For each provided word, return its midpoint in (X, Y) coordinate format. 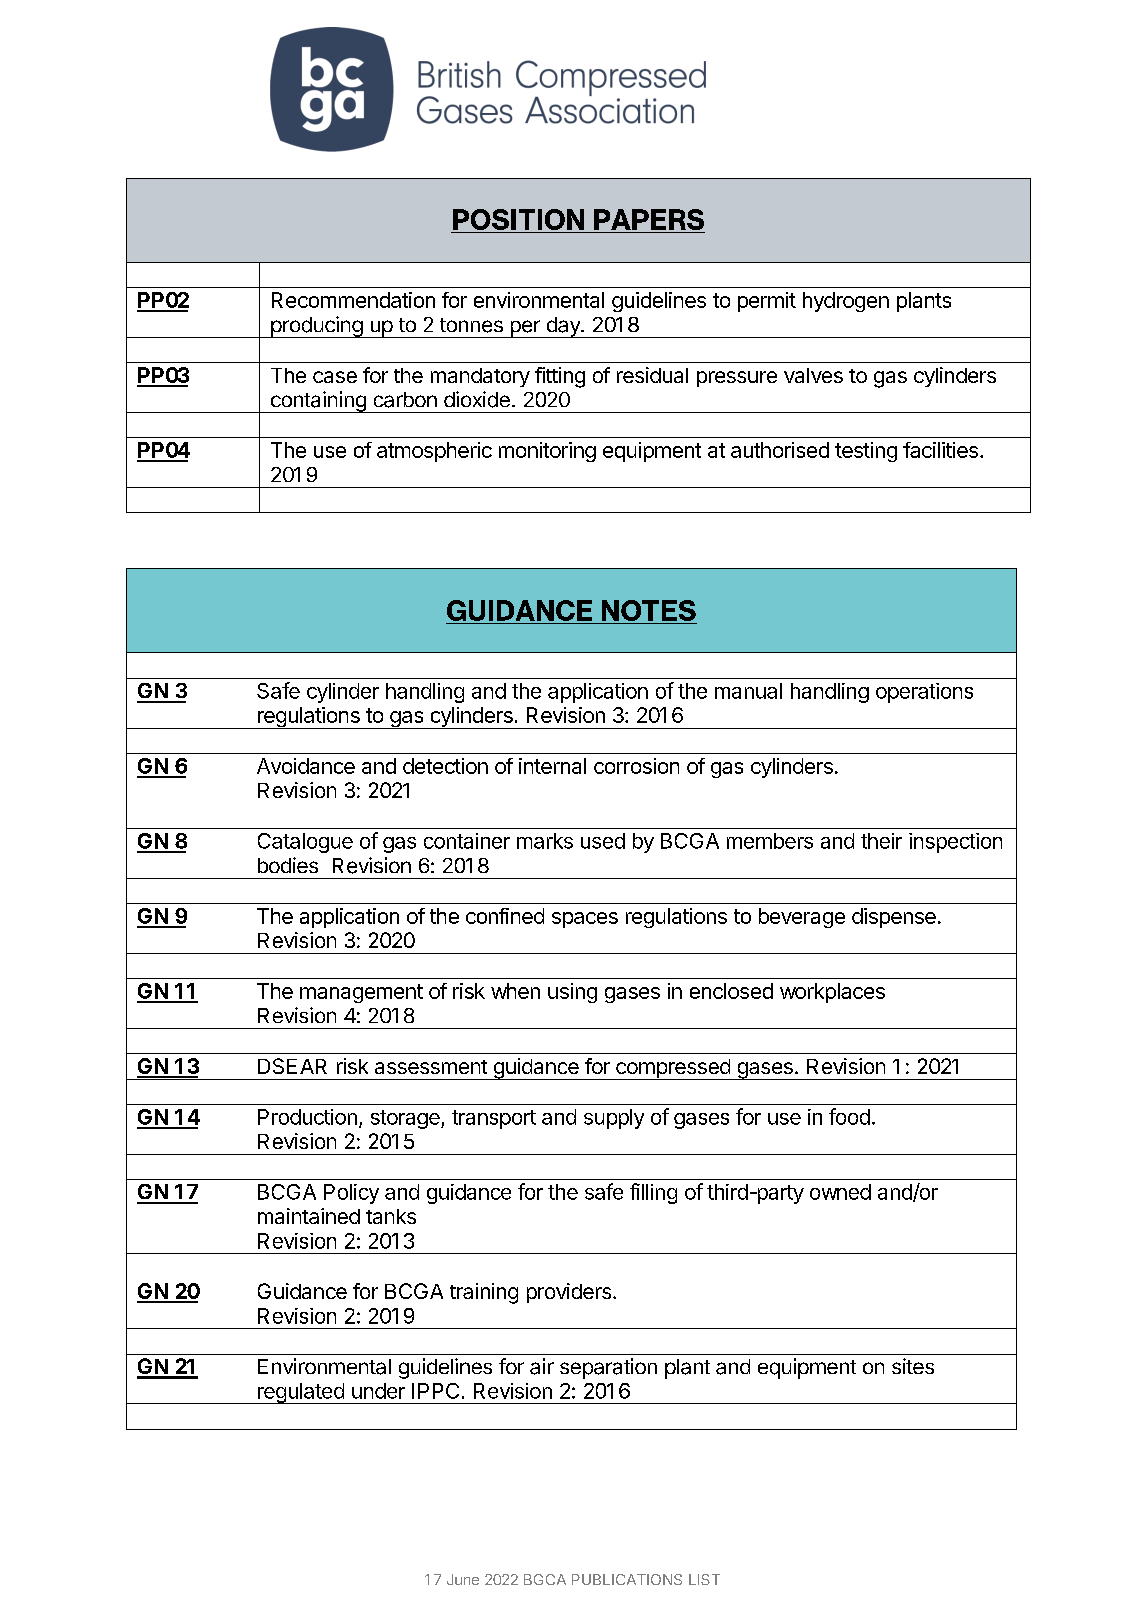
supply (614, 1119)
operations (924, 693)
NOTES (649, 610)
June (463, 1579)
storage (406, 1119)
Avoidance (306, 766)
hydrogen (846, 302)
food (849, 1116)
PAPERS (649, 219)
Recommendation (353, 300)
